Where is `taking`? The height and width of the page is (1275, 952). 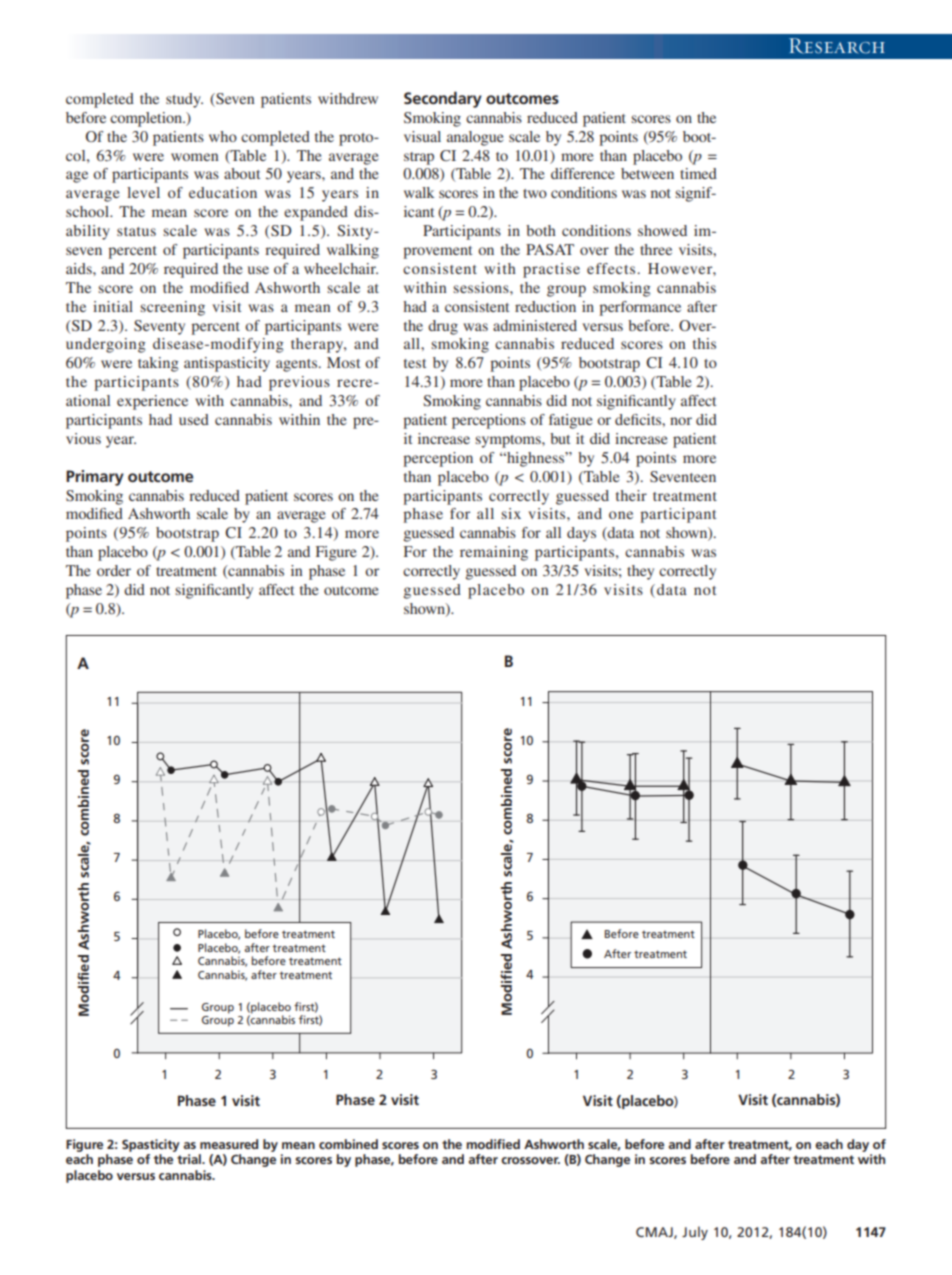 taking is located at coordinates (158, 364).
